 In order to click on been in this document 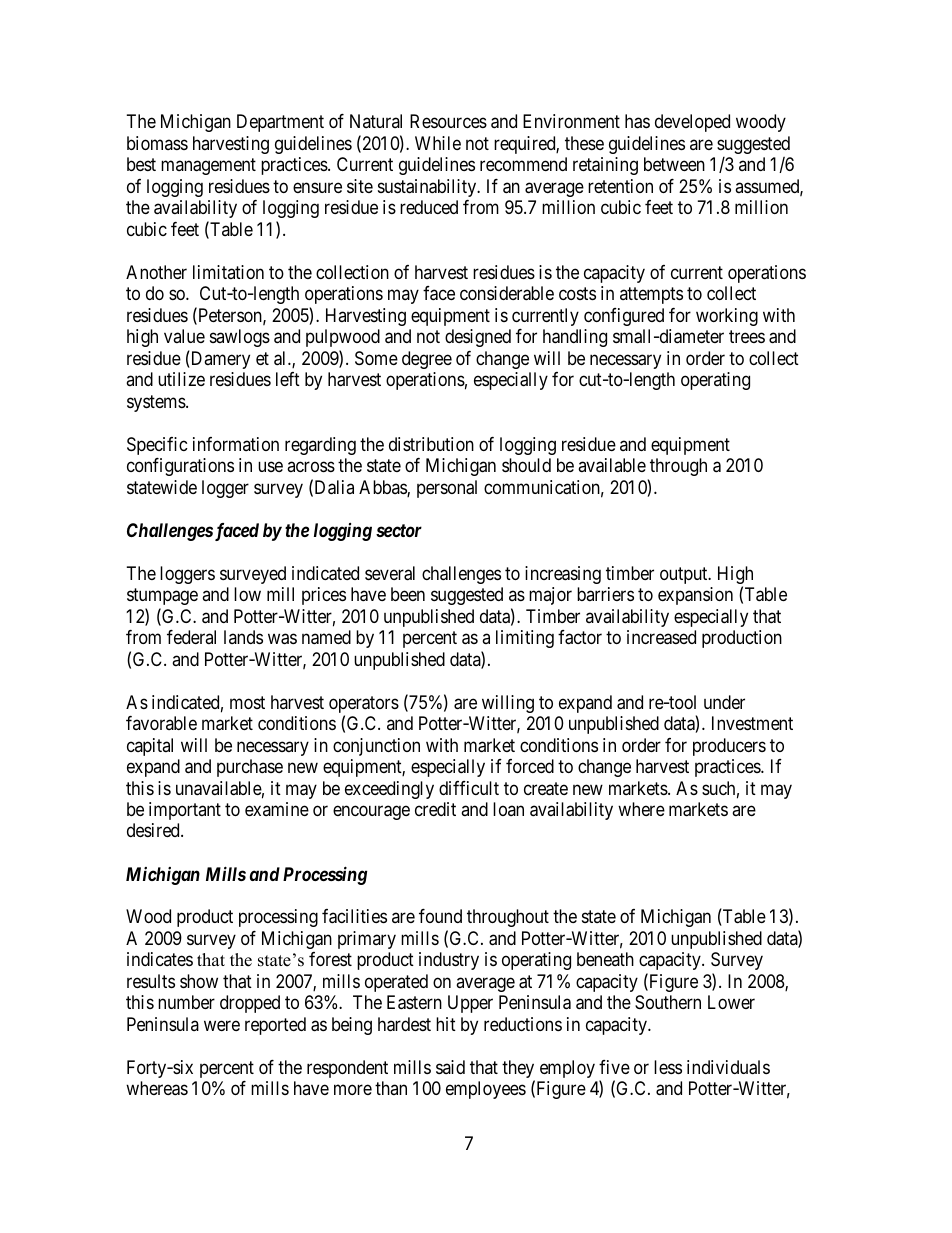, I will do `click(408, 594)`.
